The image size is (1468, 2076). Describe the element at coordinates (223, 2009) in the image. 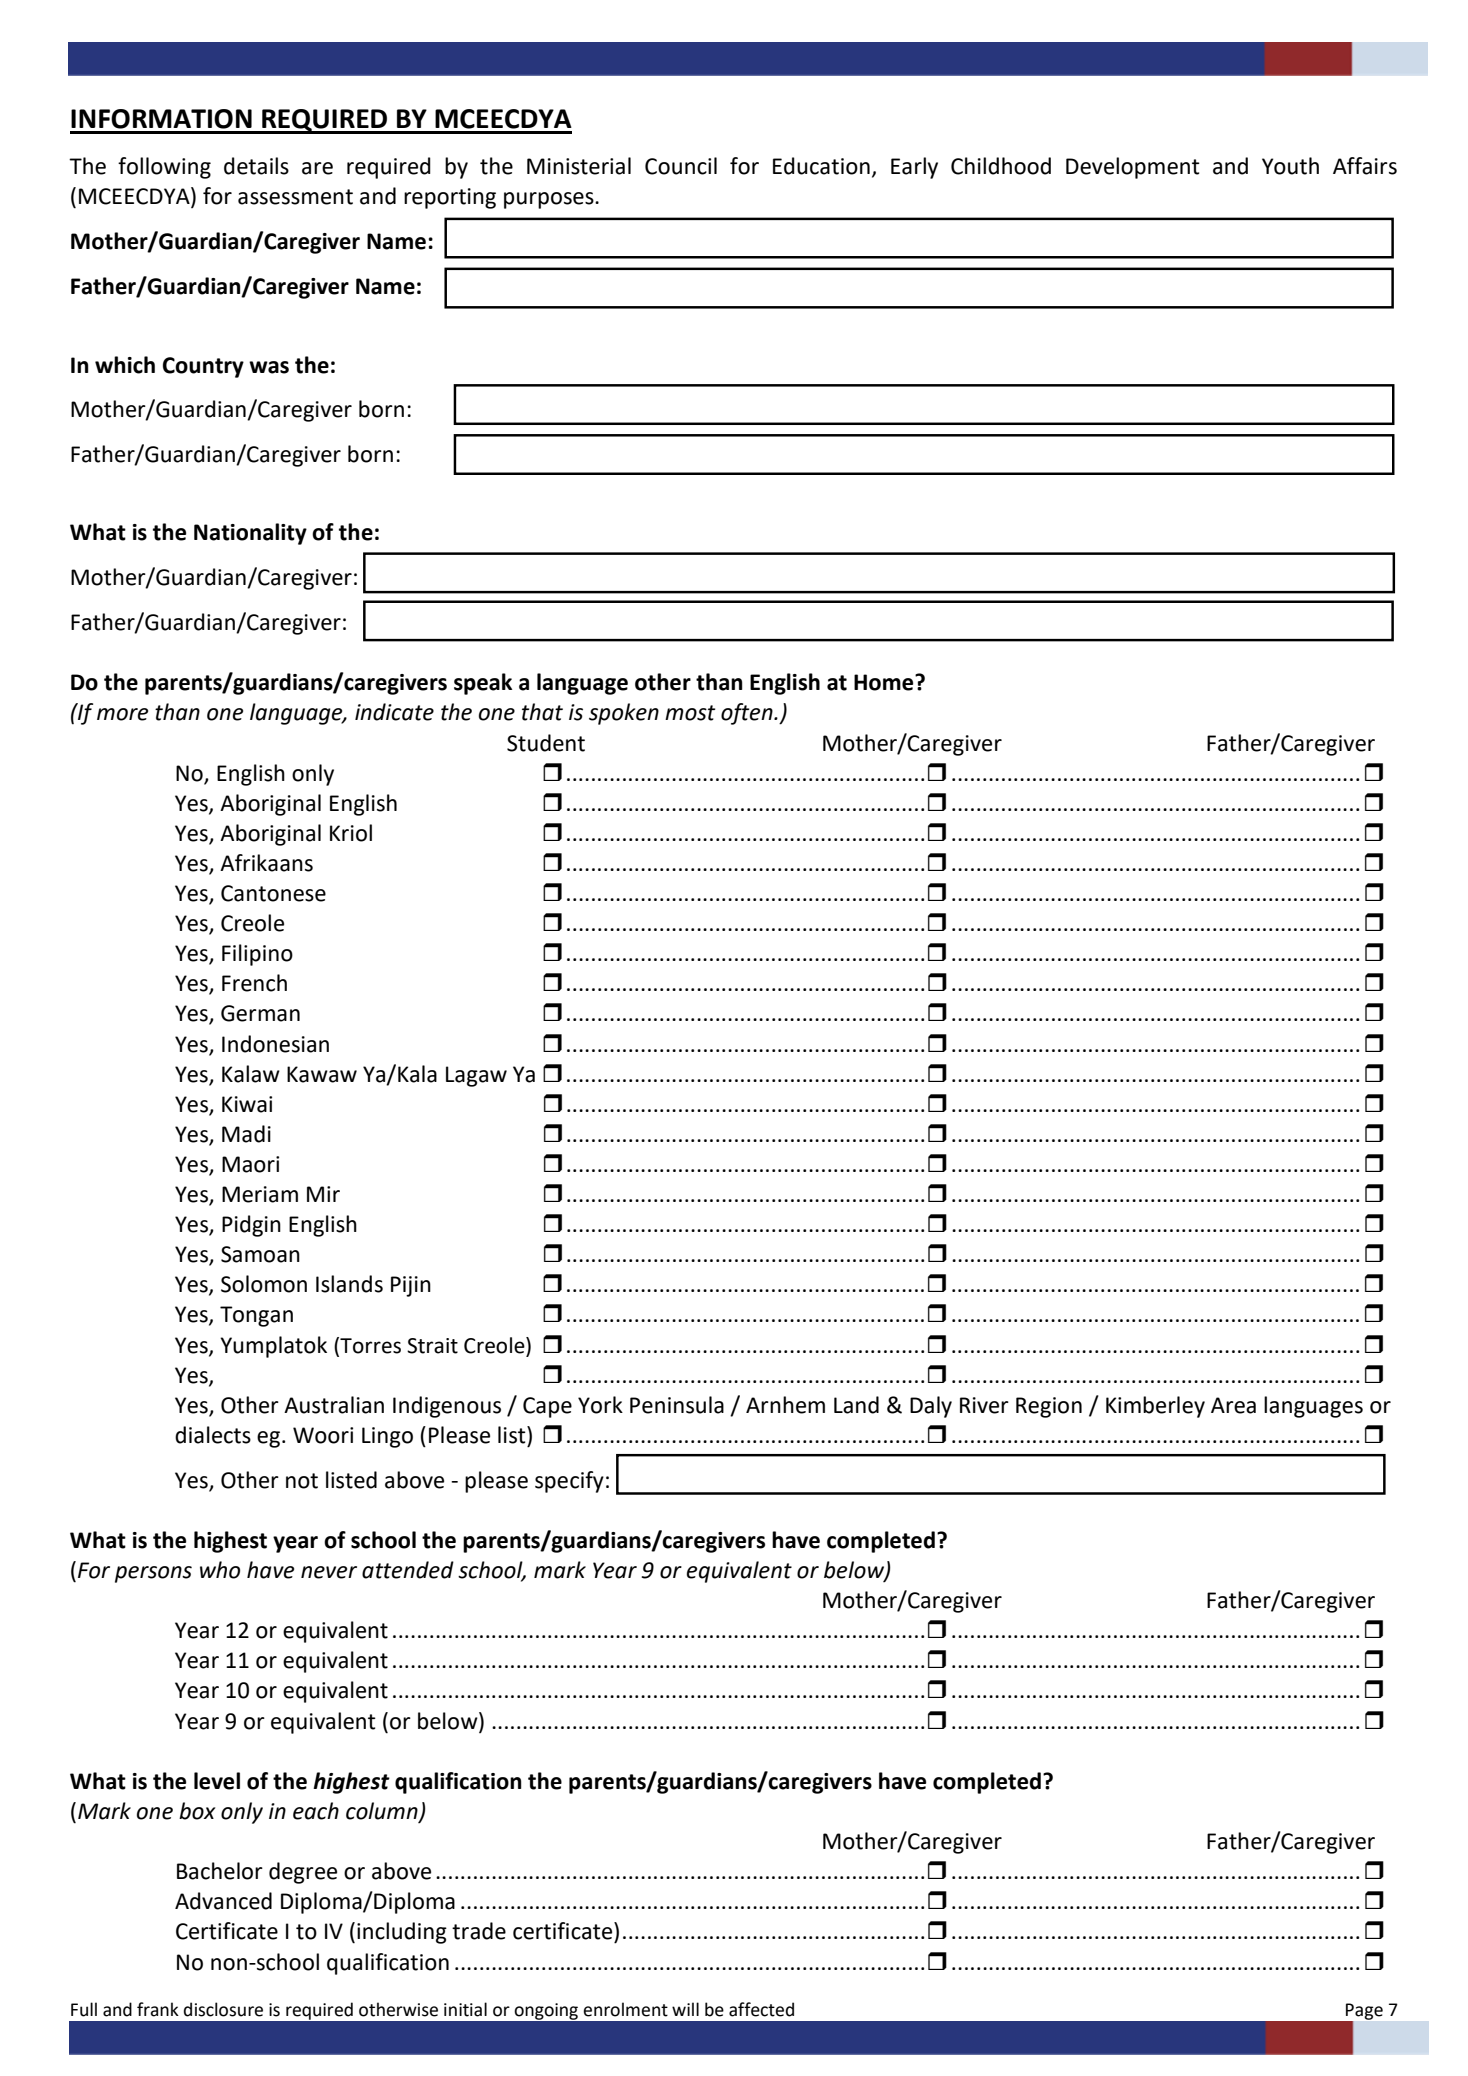

I see `disclosure` at that location.
